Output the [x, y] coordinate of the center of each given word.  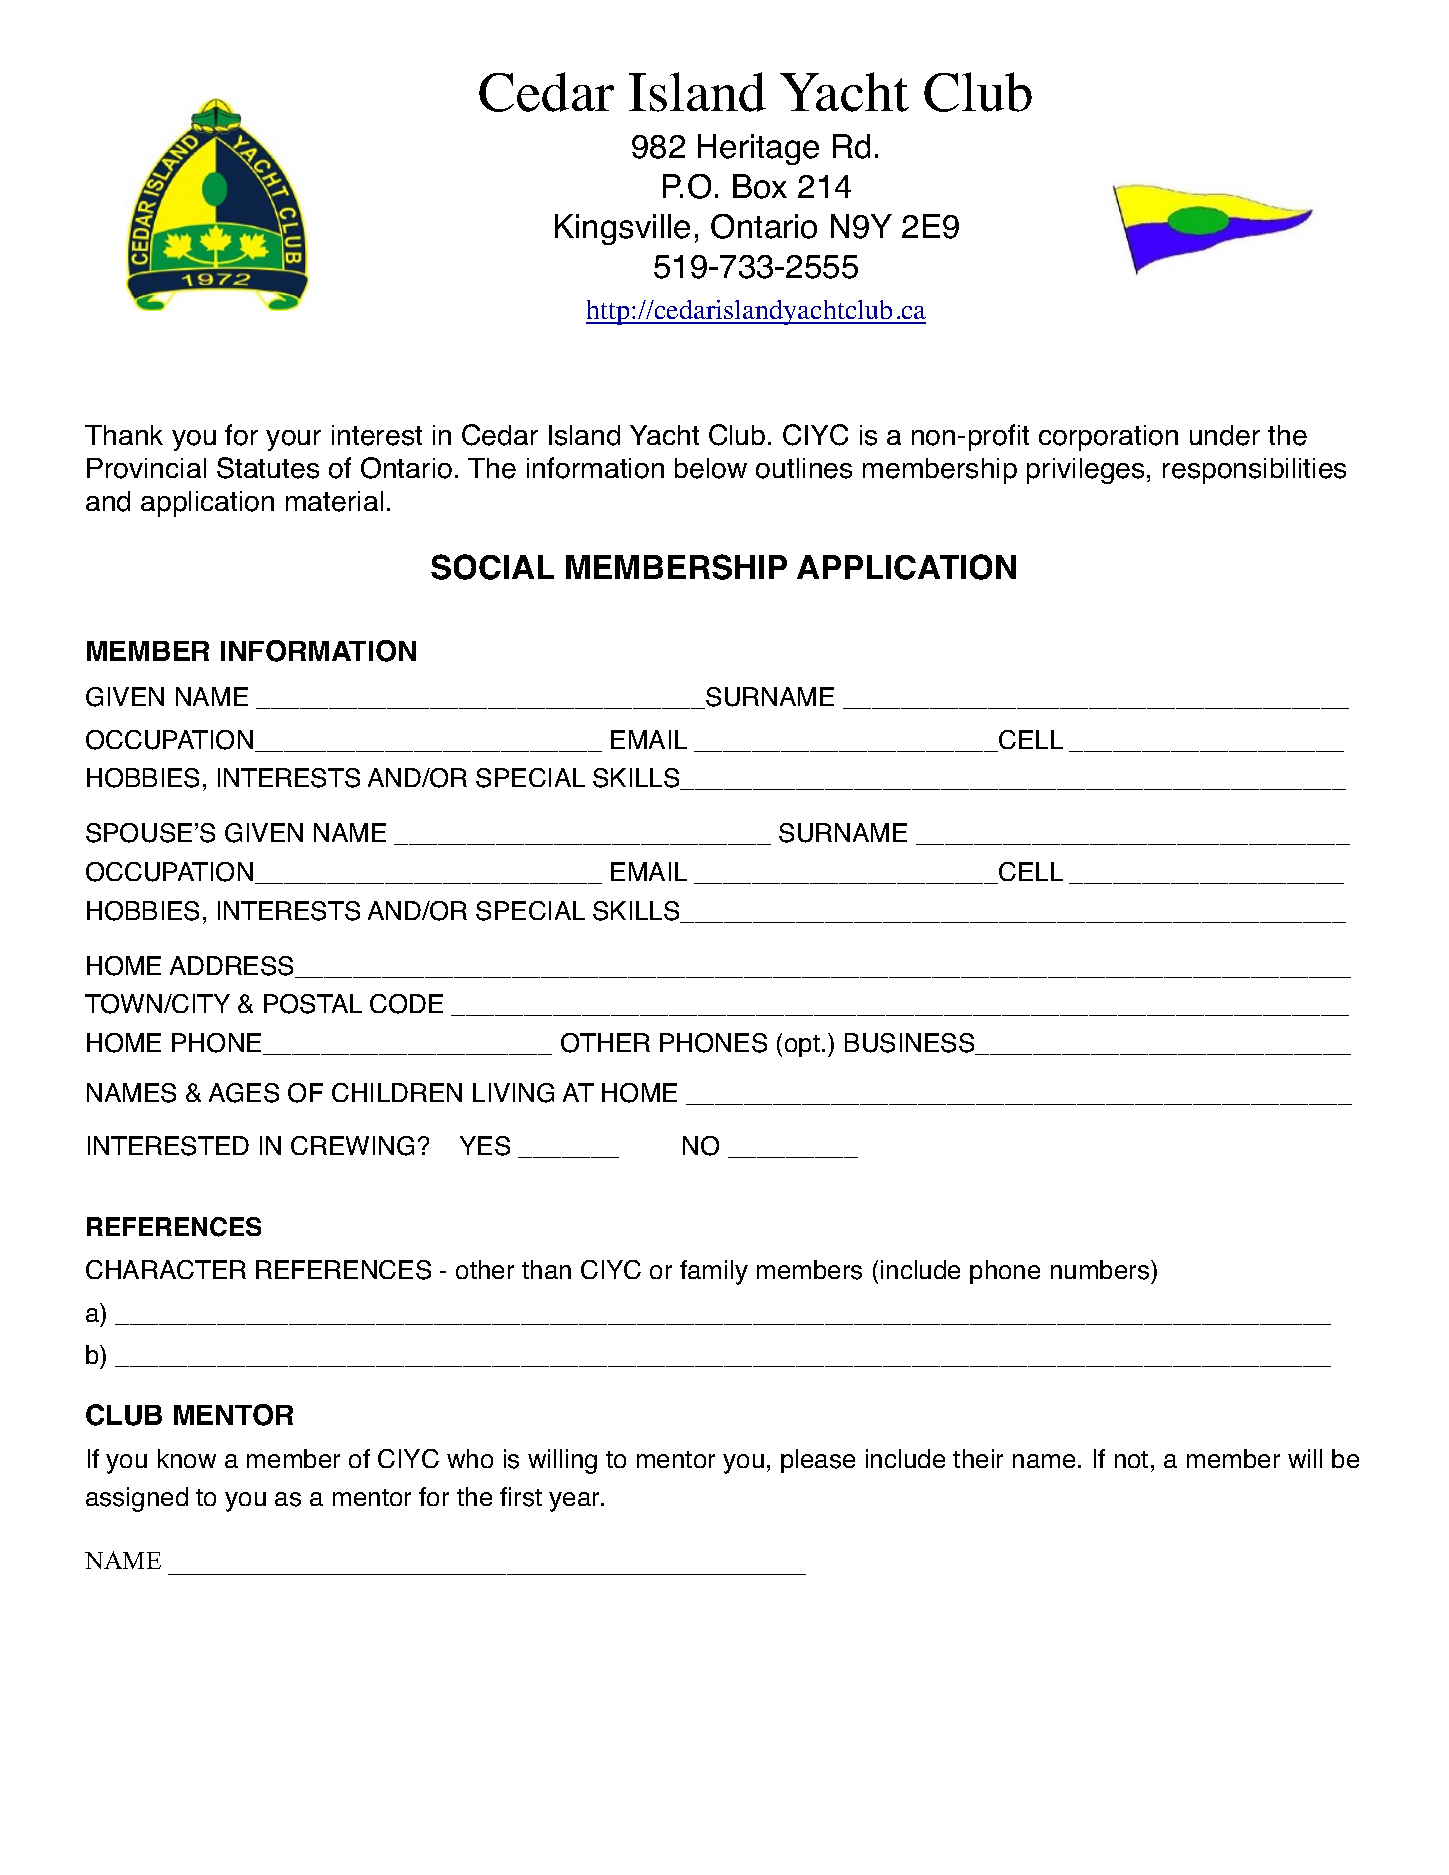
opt [804, 1046]
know [187, 1458]
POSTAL [313, 1004]
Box [760, 186]
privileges [1085, 471]
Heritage [758, 149]
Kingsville [622, 229]
